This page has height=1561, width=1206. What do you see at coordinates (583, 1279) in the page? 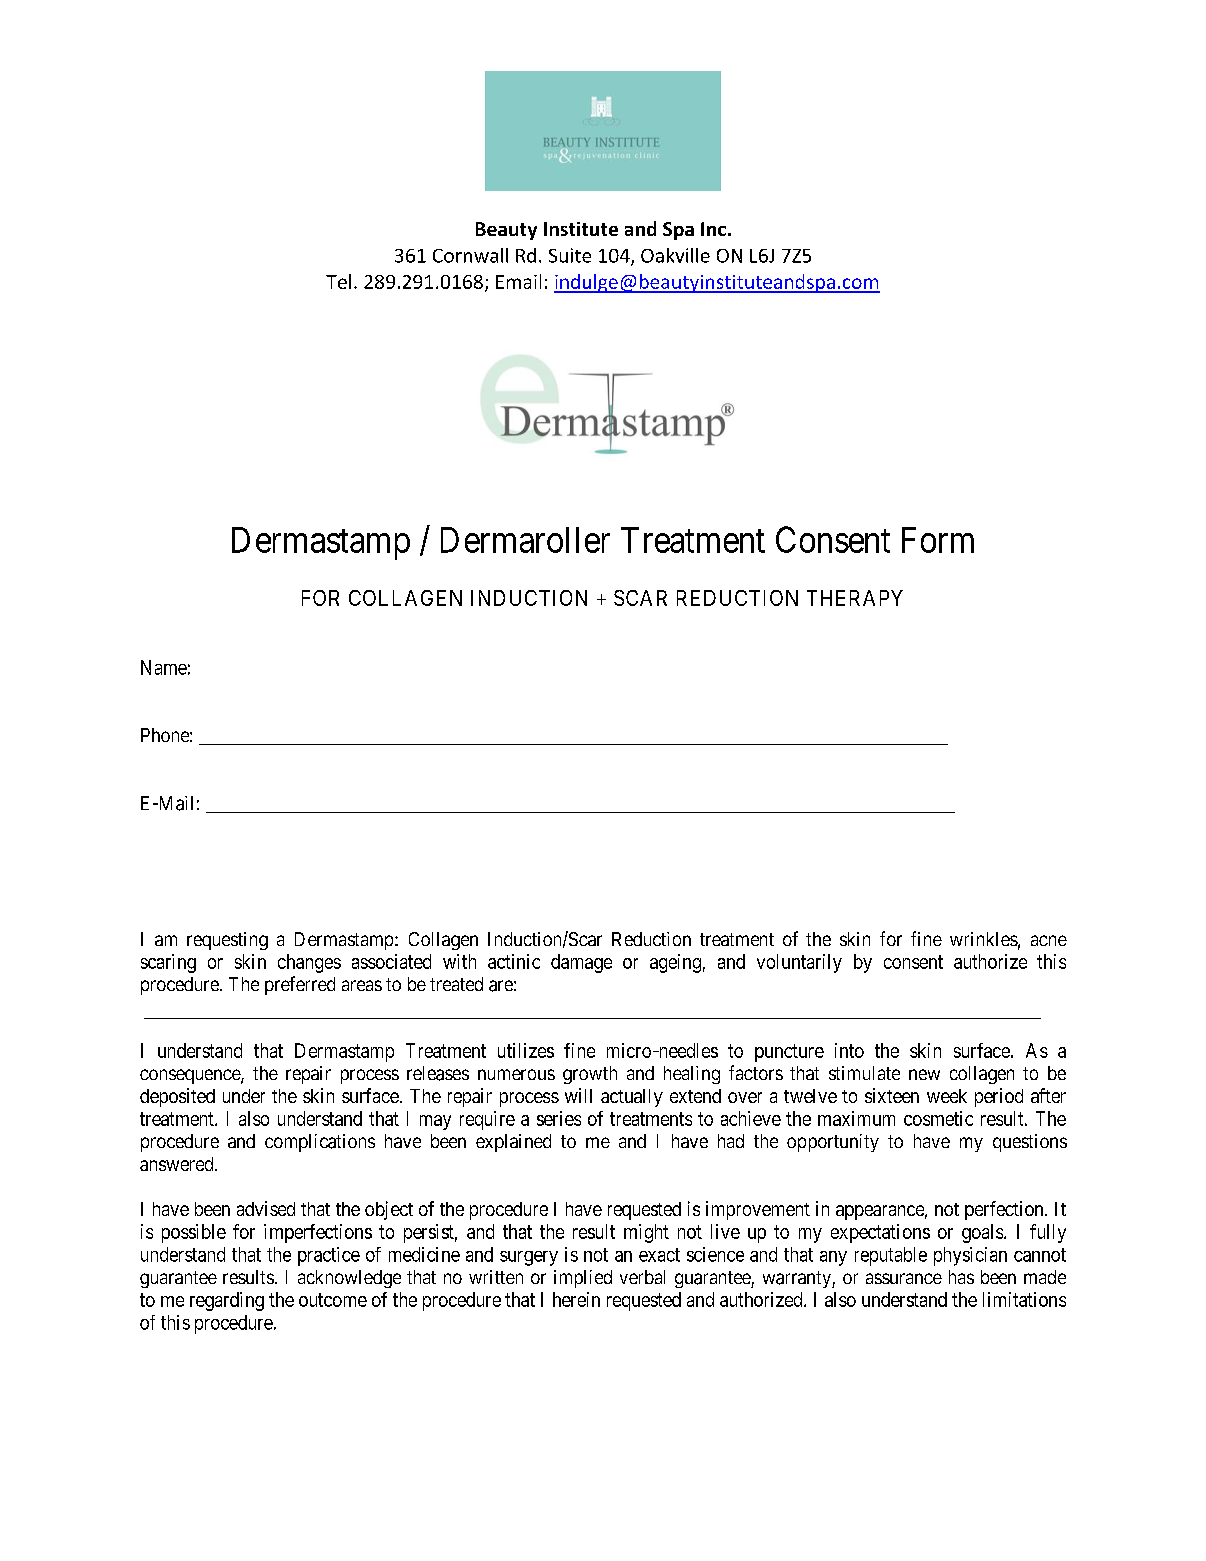
I see `implied` at bounding box center [583, 1279].
